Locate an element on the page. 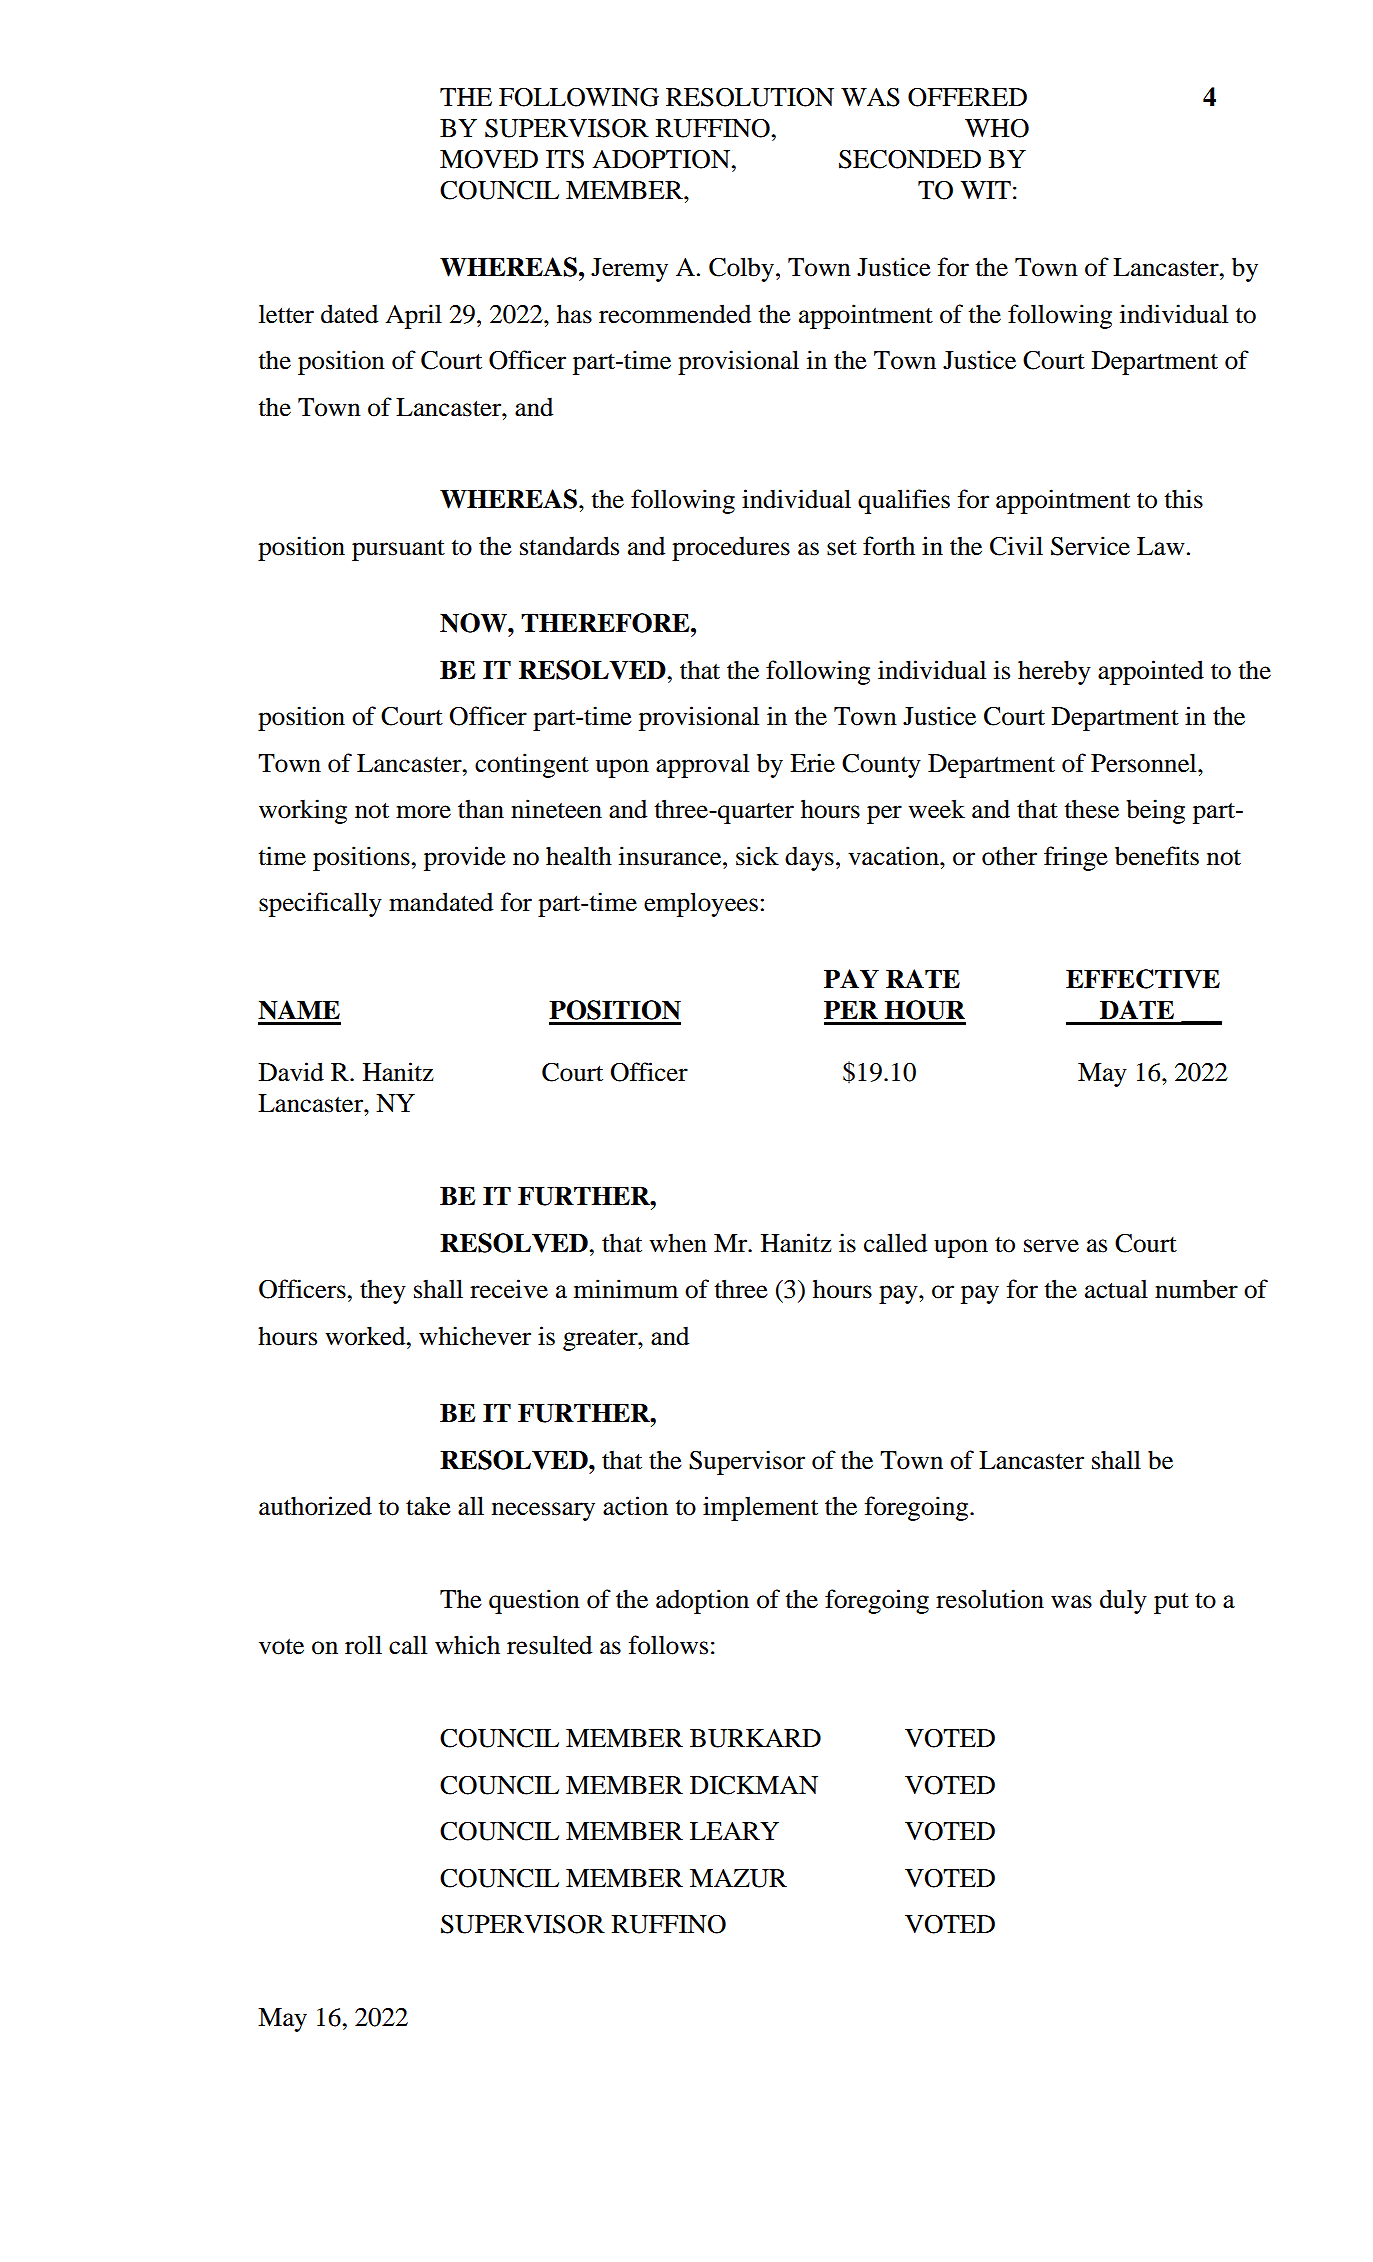  MOVED is located at coordinates (489, 159).
